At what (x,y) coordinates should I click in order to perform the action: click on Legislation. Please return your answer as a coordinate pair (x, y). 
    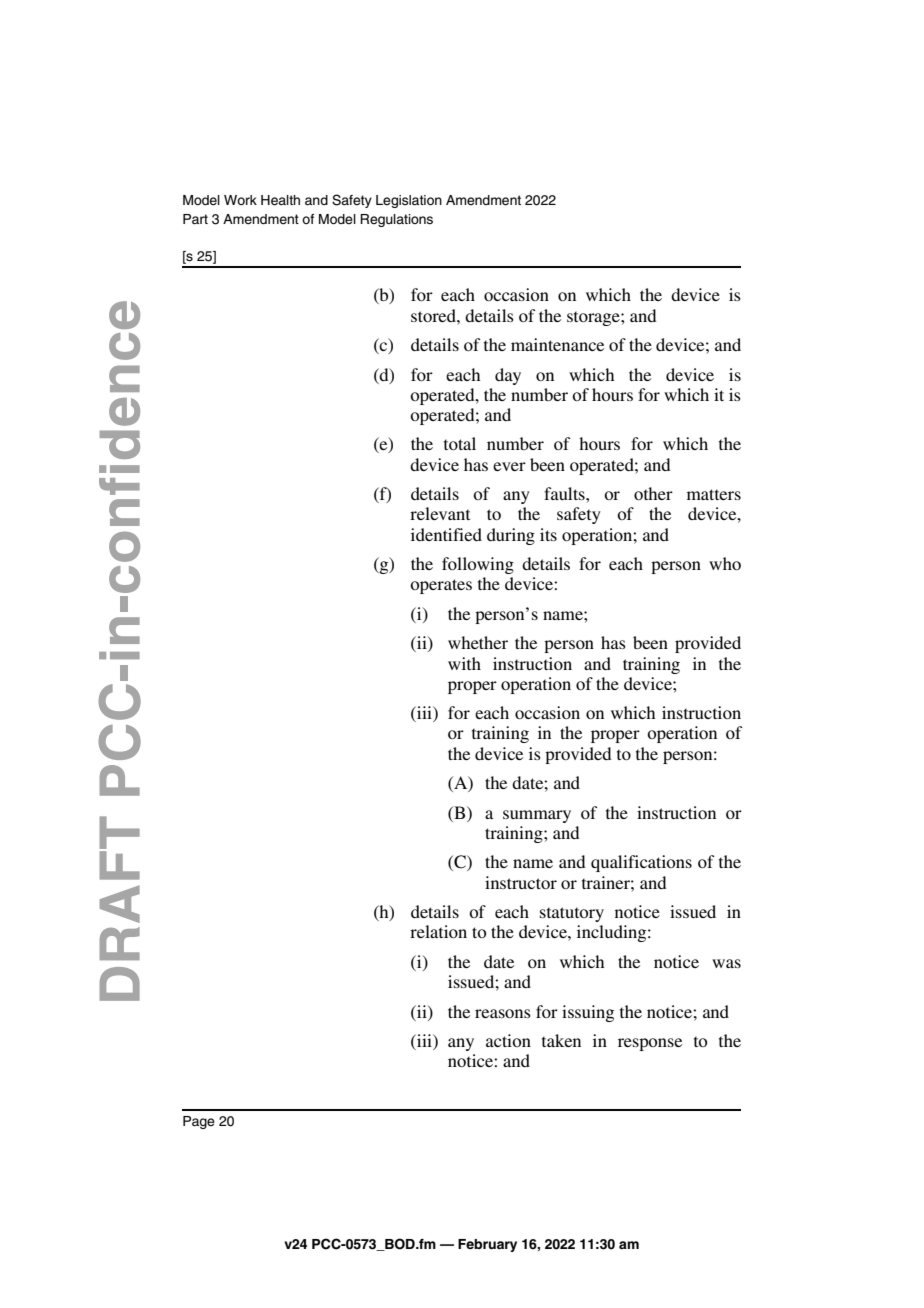
    Looking at the image, I should click on (409, 201).
